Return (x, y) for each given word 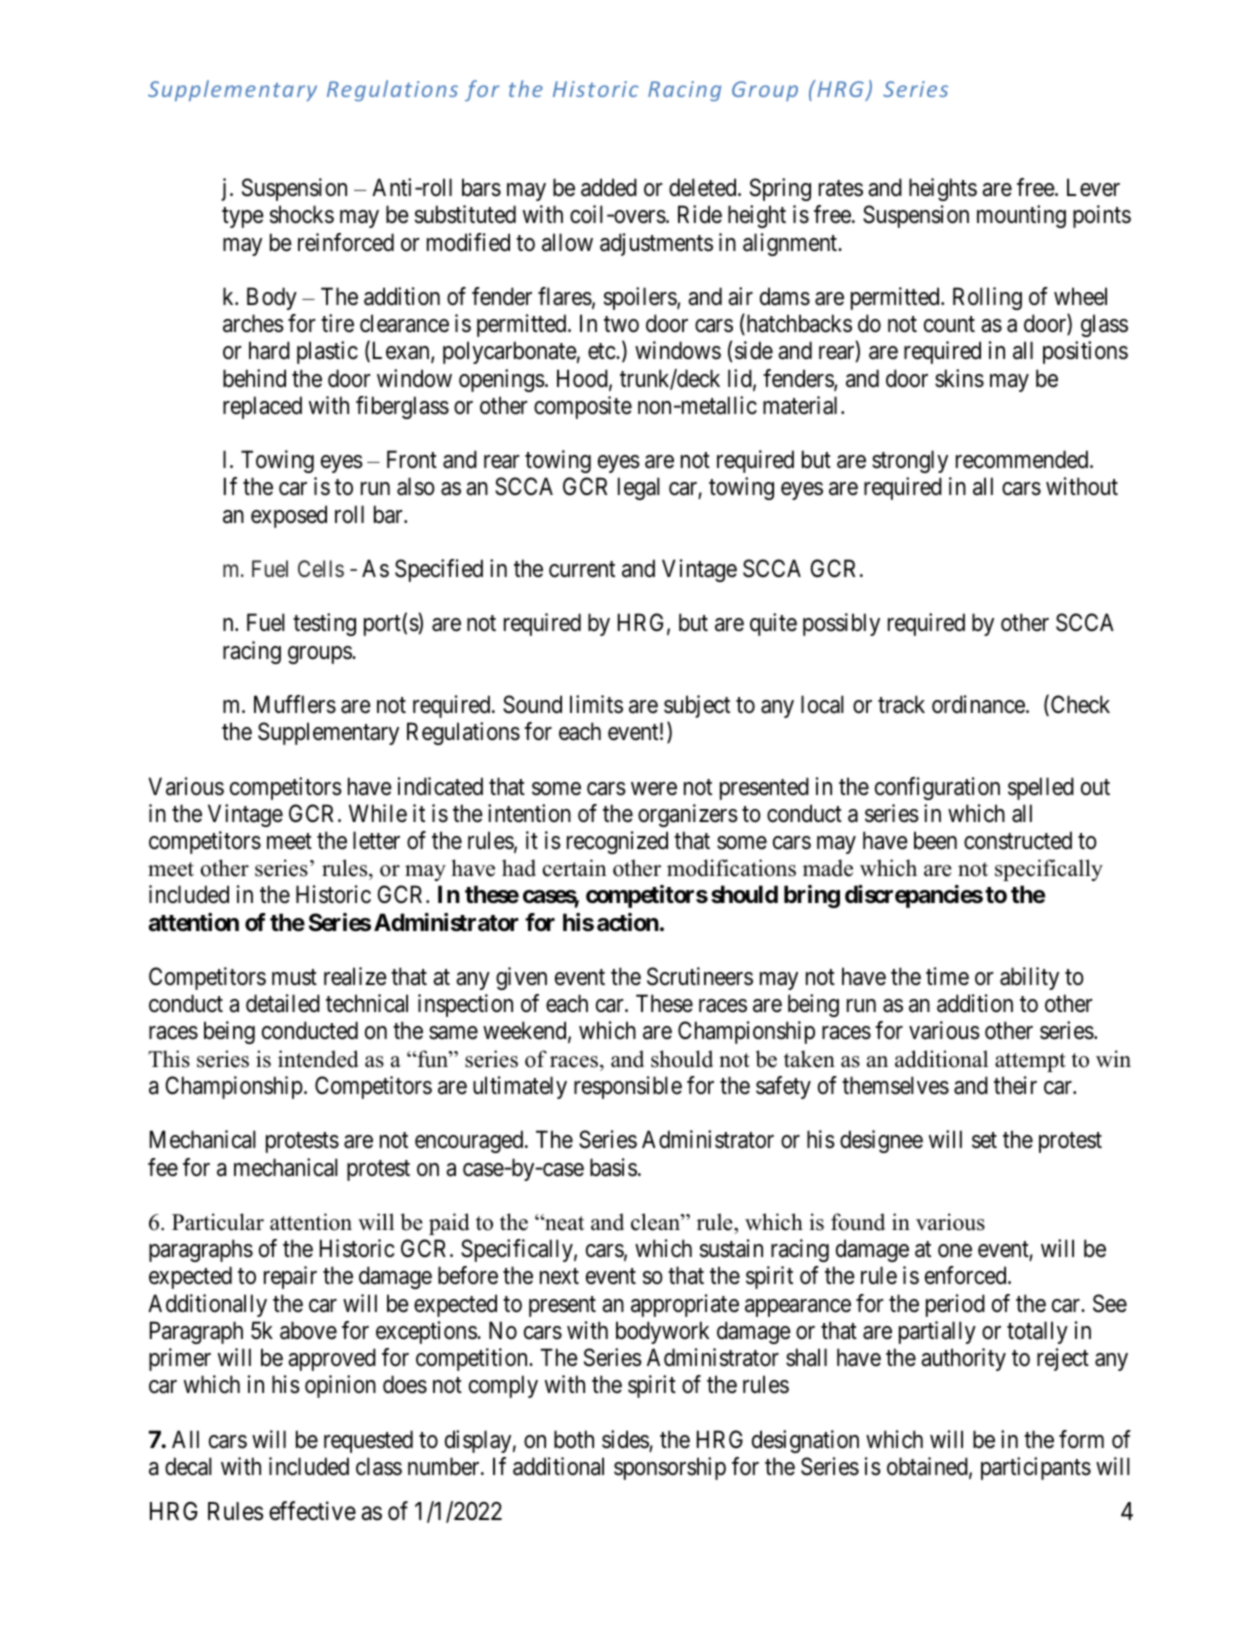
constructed (1018, 840)
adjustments (656, 244)
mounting (1021, 216)
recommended (1023, 459)
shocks (302, 214)
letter (376, 840)
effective (312, 1511)
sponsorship (670, 1468)
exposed (289, 516)
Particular (218, 1222)
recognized (617, 842)
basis (613, 1167)
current (582, 569)
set (984, 1141)
